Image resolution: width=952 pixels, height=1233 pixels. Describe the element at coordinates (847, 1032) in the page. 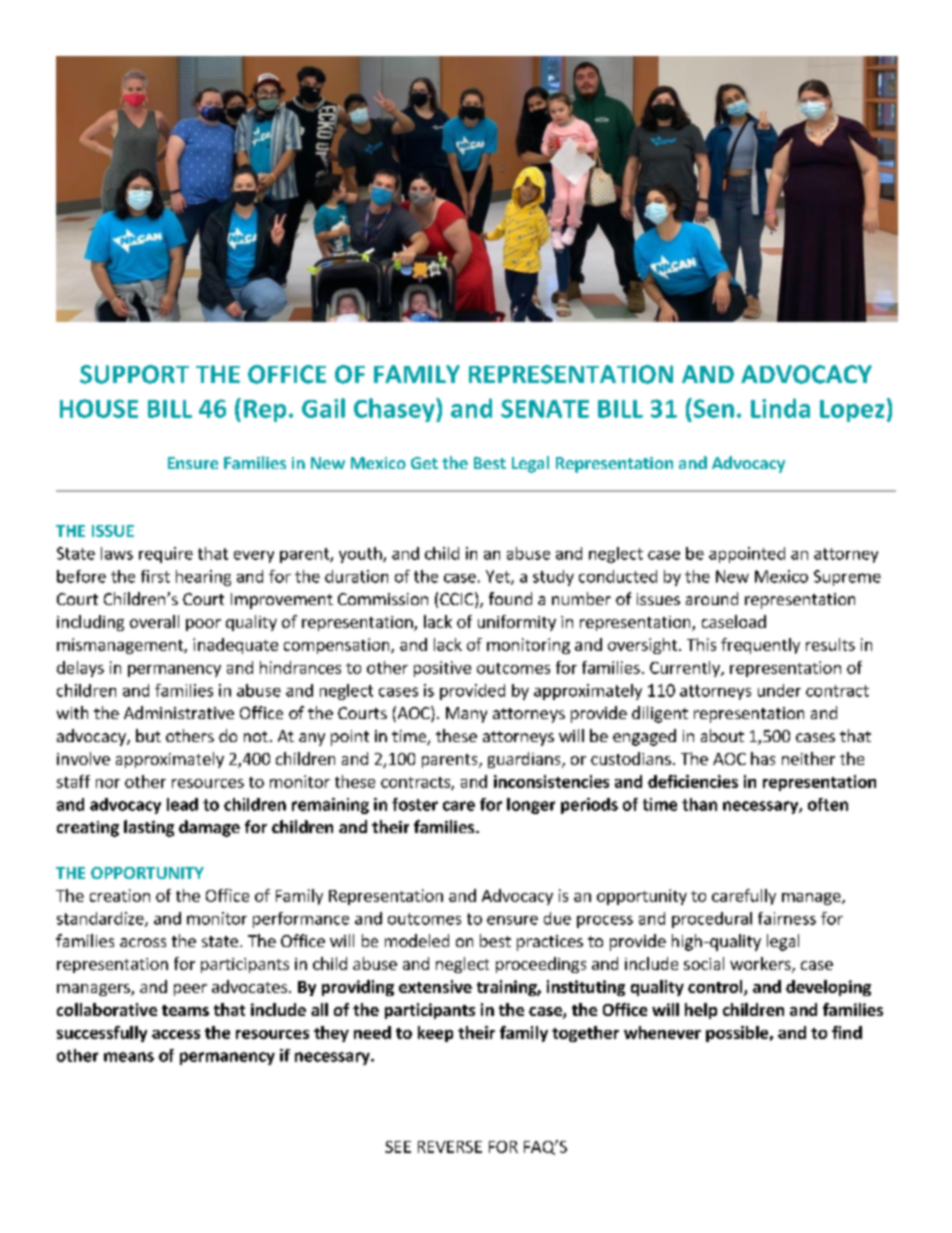

I see `find` at that location.
